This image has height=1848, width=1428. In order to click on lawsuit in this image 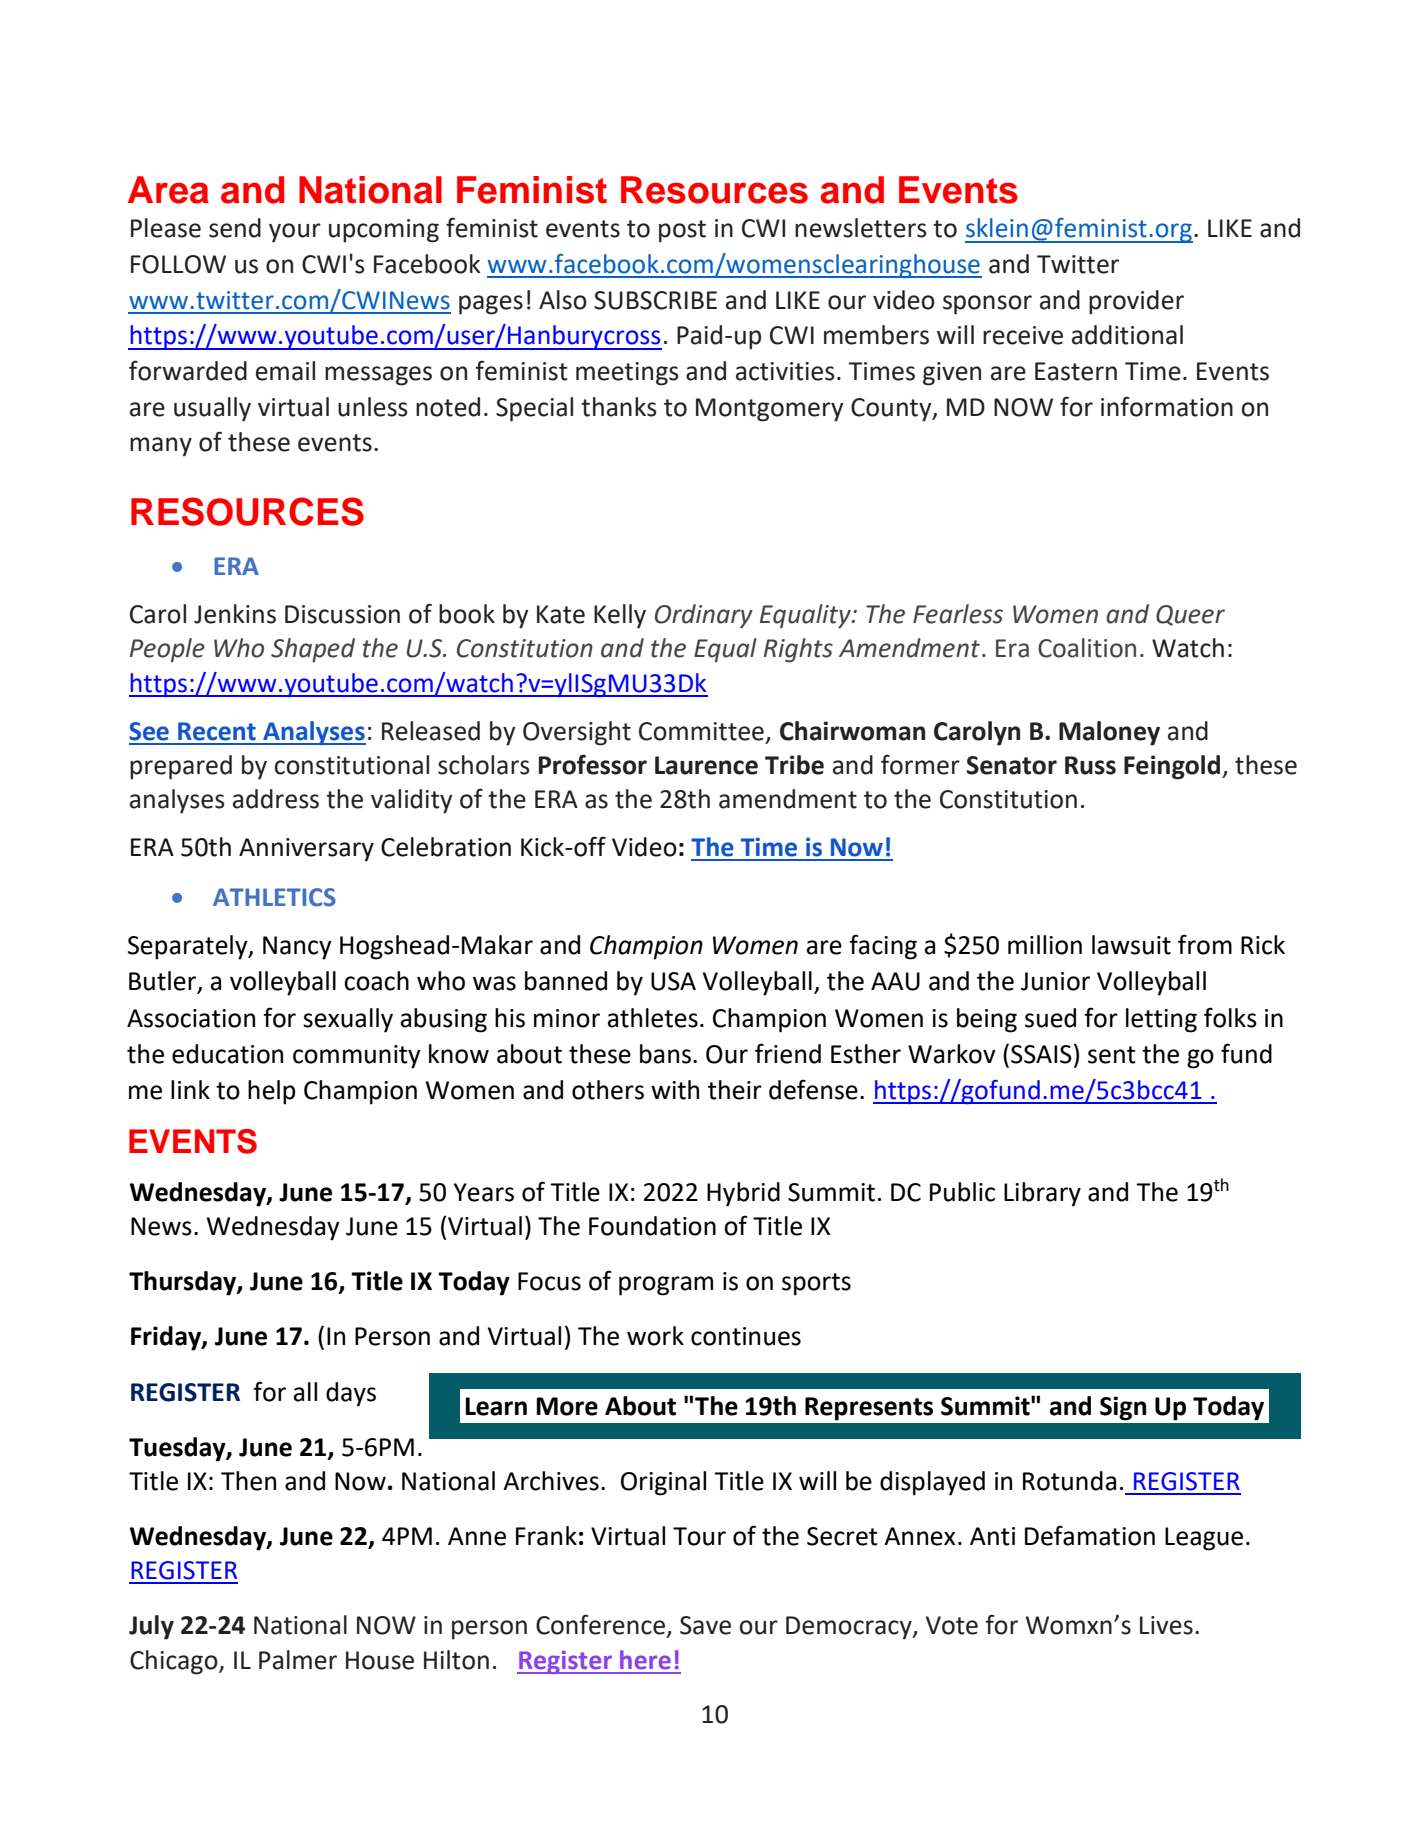, I will do `click(1131, 945)`.
